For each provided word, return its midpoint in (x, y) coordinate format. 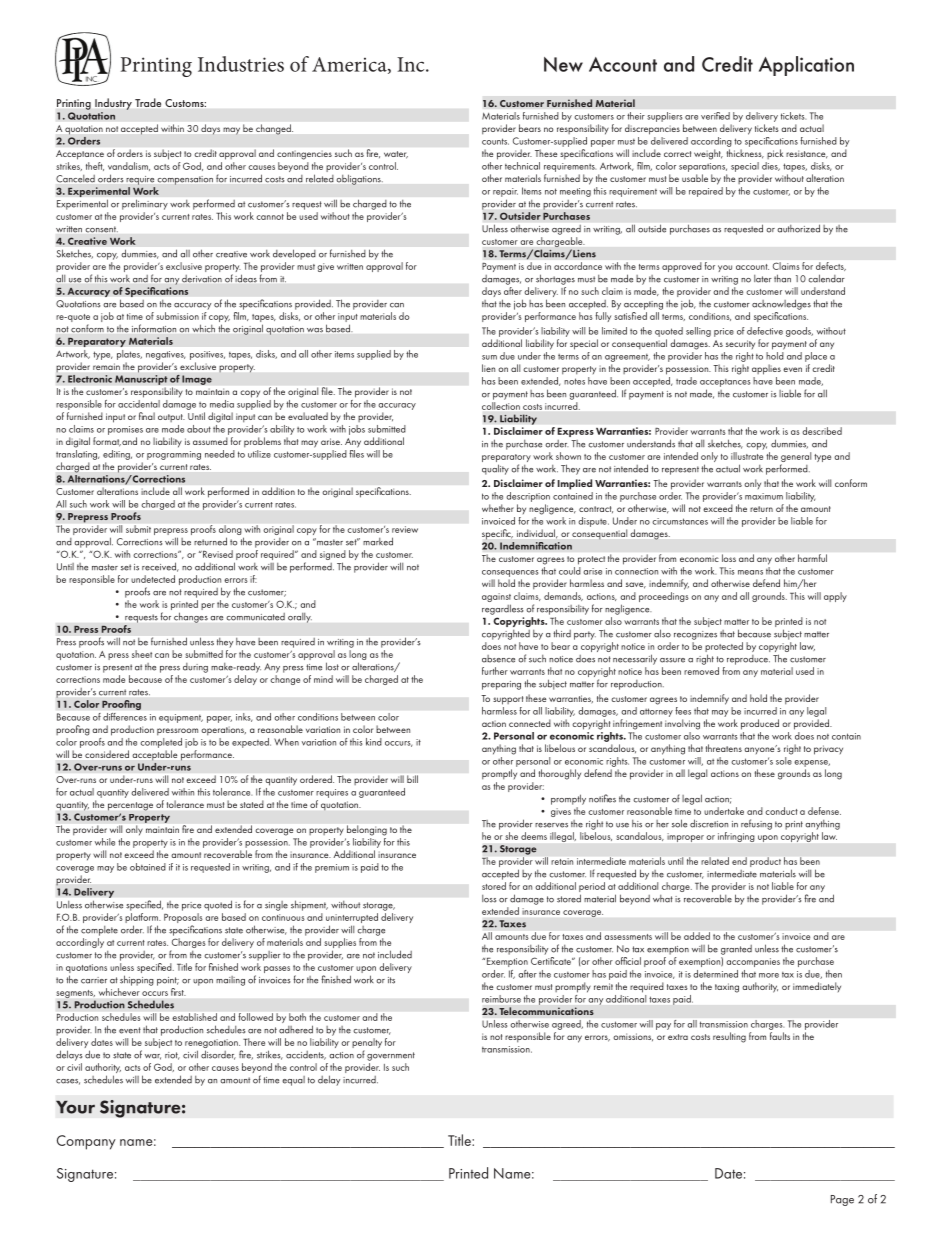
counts (495, 141)
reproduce (748, 660)
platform (142, 918)
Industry (113, 104)
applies (766, 369)
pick (775, 154)
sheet (142, 654)
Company (86, 1142)
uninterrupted (352, 919)
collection (501, 406)
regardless (502, 609)
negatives (165, 355)
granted (736, 950)
